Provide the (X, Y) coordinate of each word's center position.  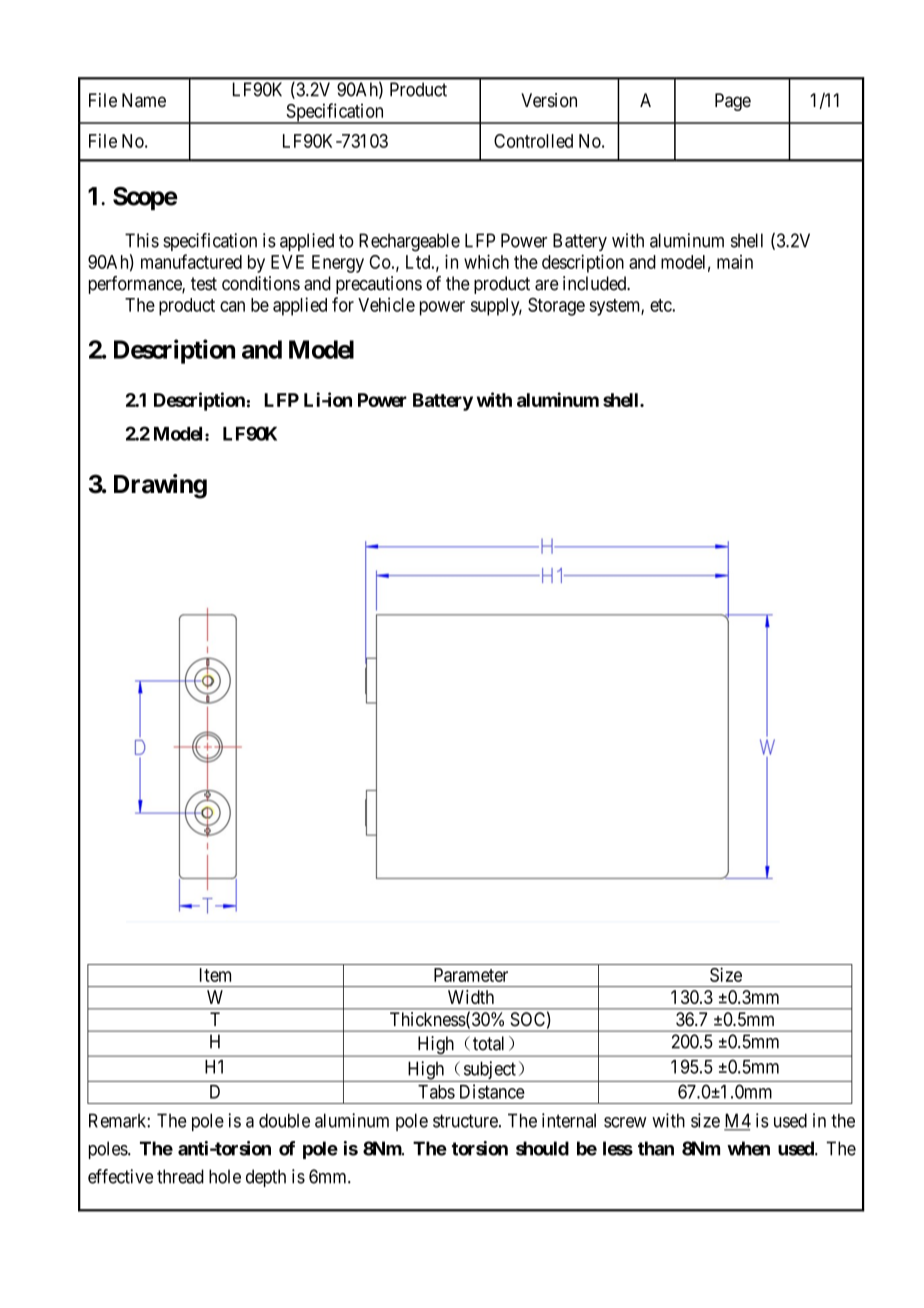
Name (144, 100)
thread (180, 1176)
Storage (556, 307)
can (232, 306)
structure (465, 1121)
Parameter (471, 975)
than (656, 1148)
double (284, 1120)
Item (215, 975)
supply (496, 307)
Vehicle (386, 304)
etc (661, 305)
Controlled (533, 141)
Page (733, 102)
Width (471, 997)
